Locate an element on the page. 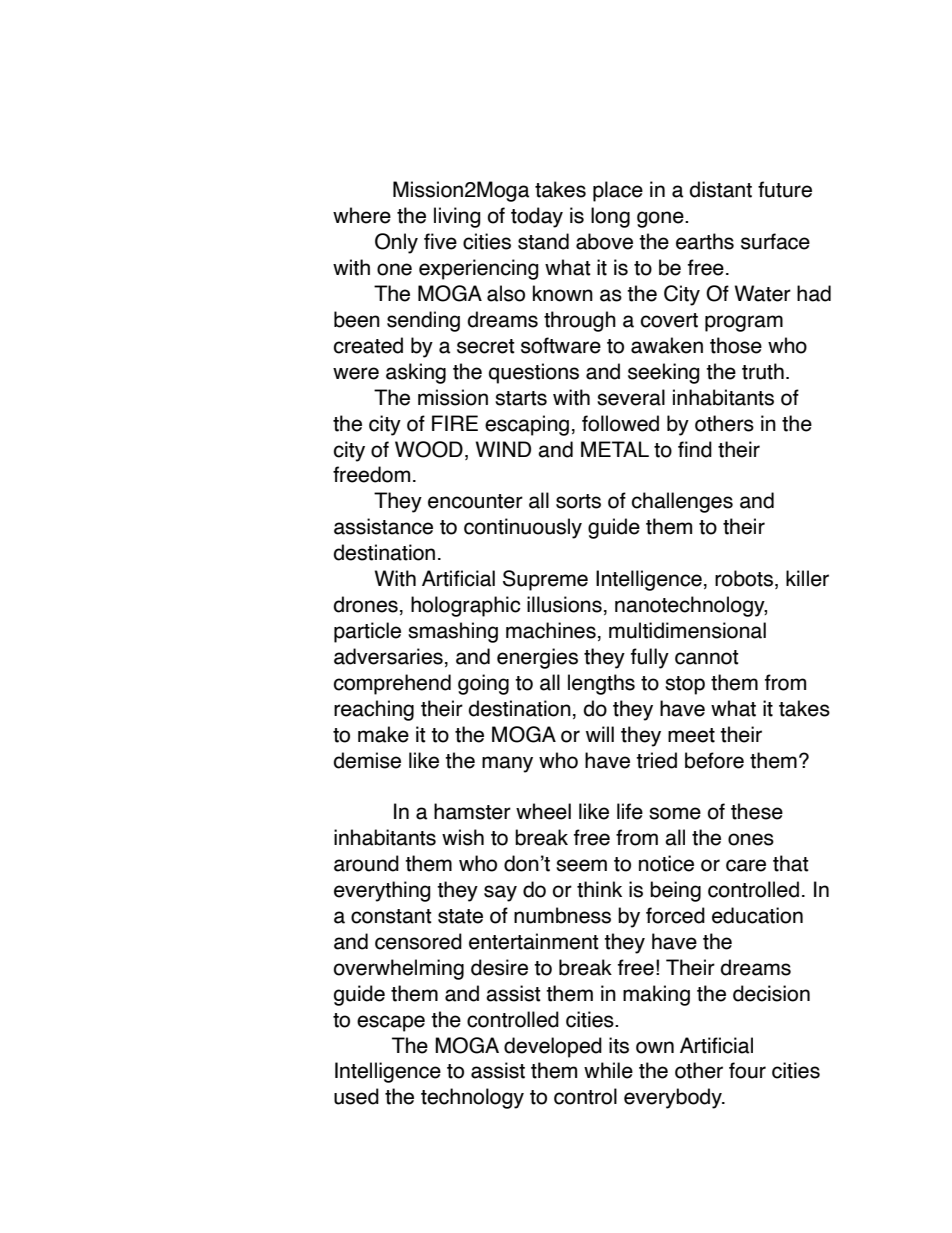  seem is located at coordinates (581, 865).
